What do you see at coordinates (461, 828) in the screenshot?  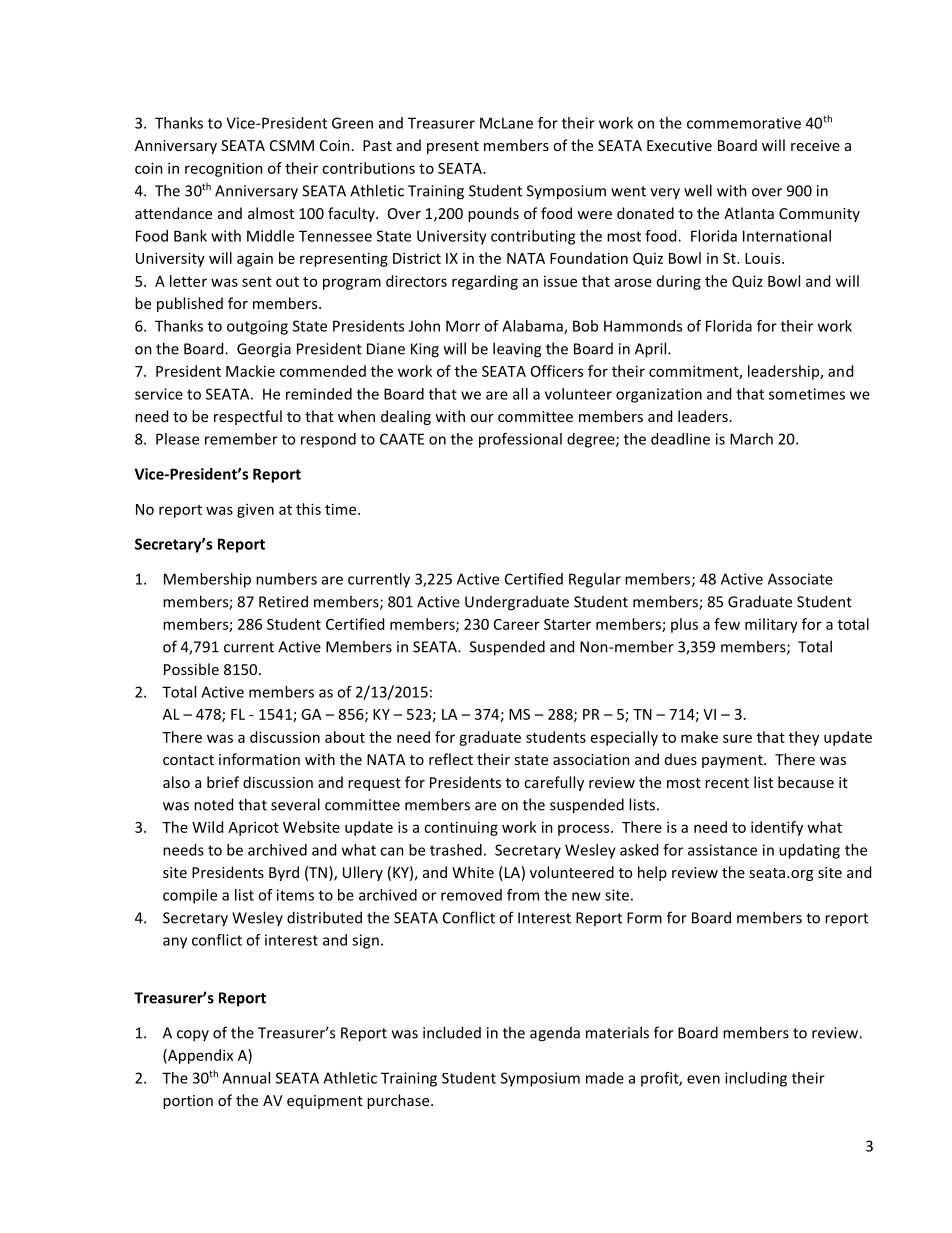 I see `continuing` at bounding box center [461, 828].
